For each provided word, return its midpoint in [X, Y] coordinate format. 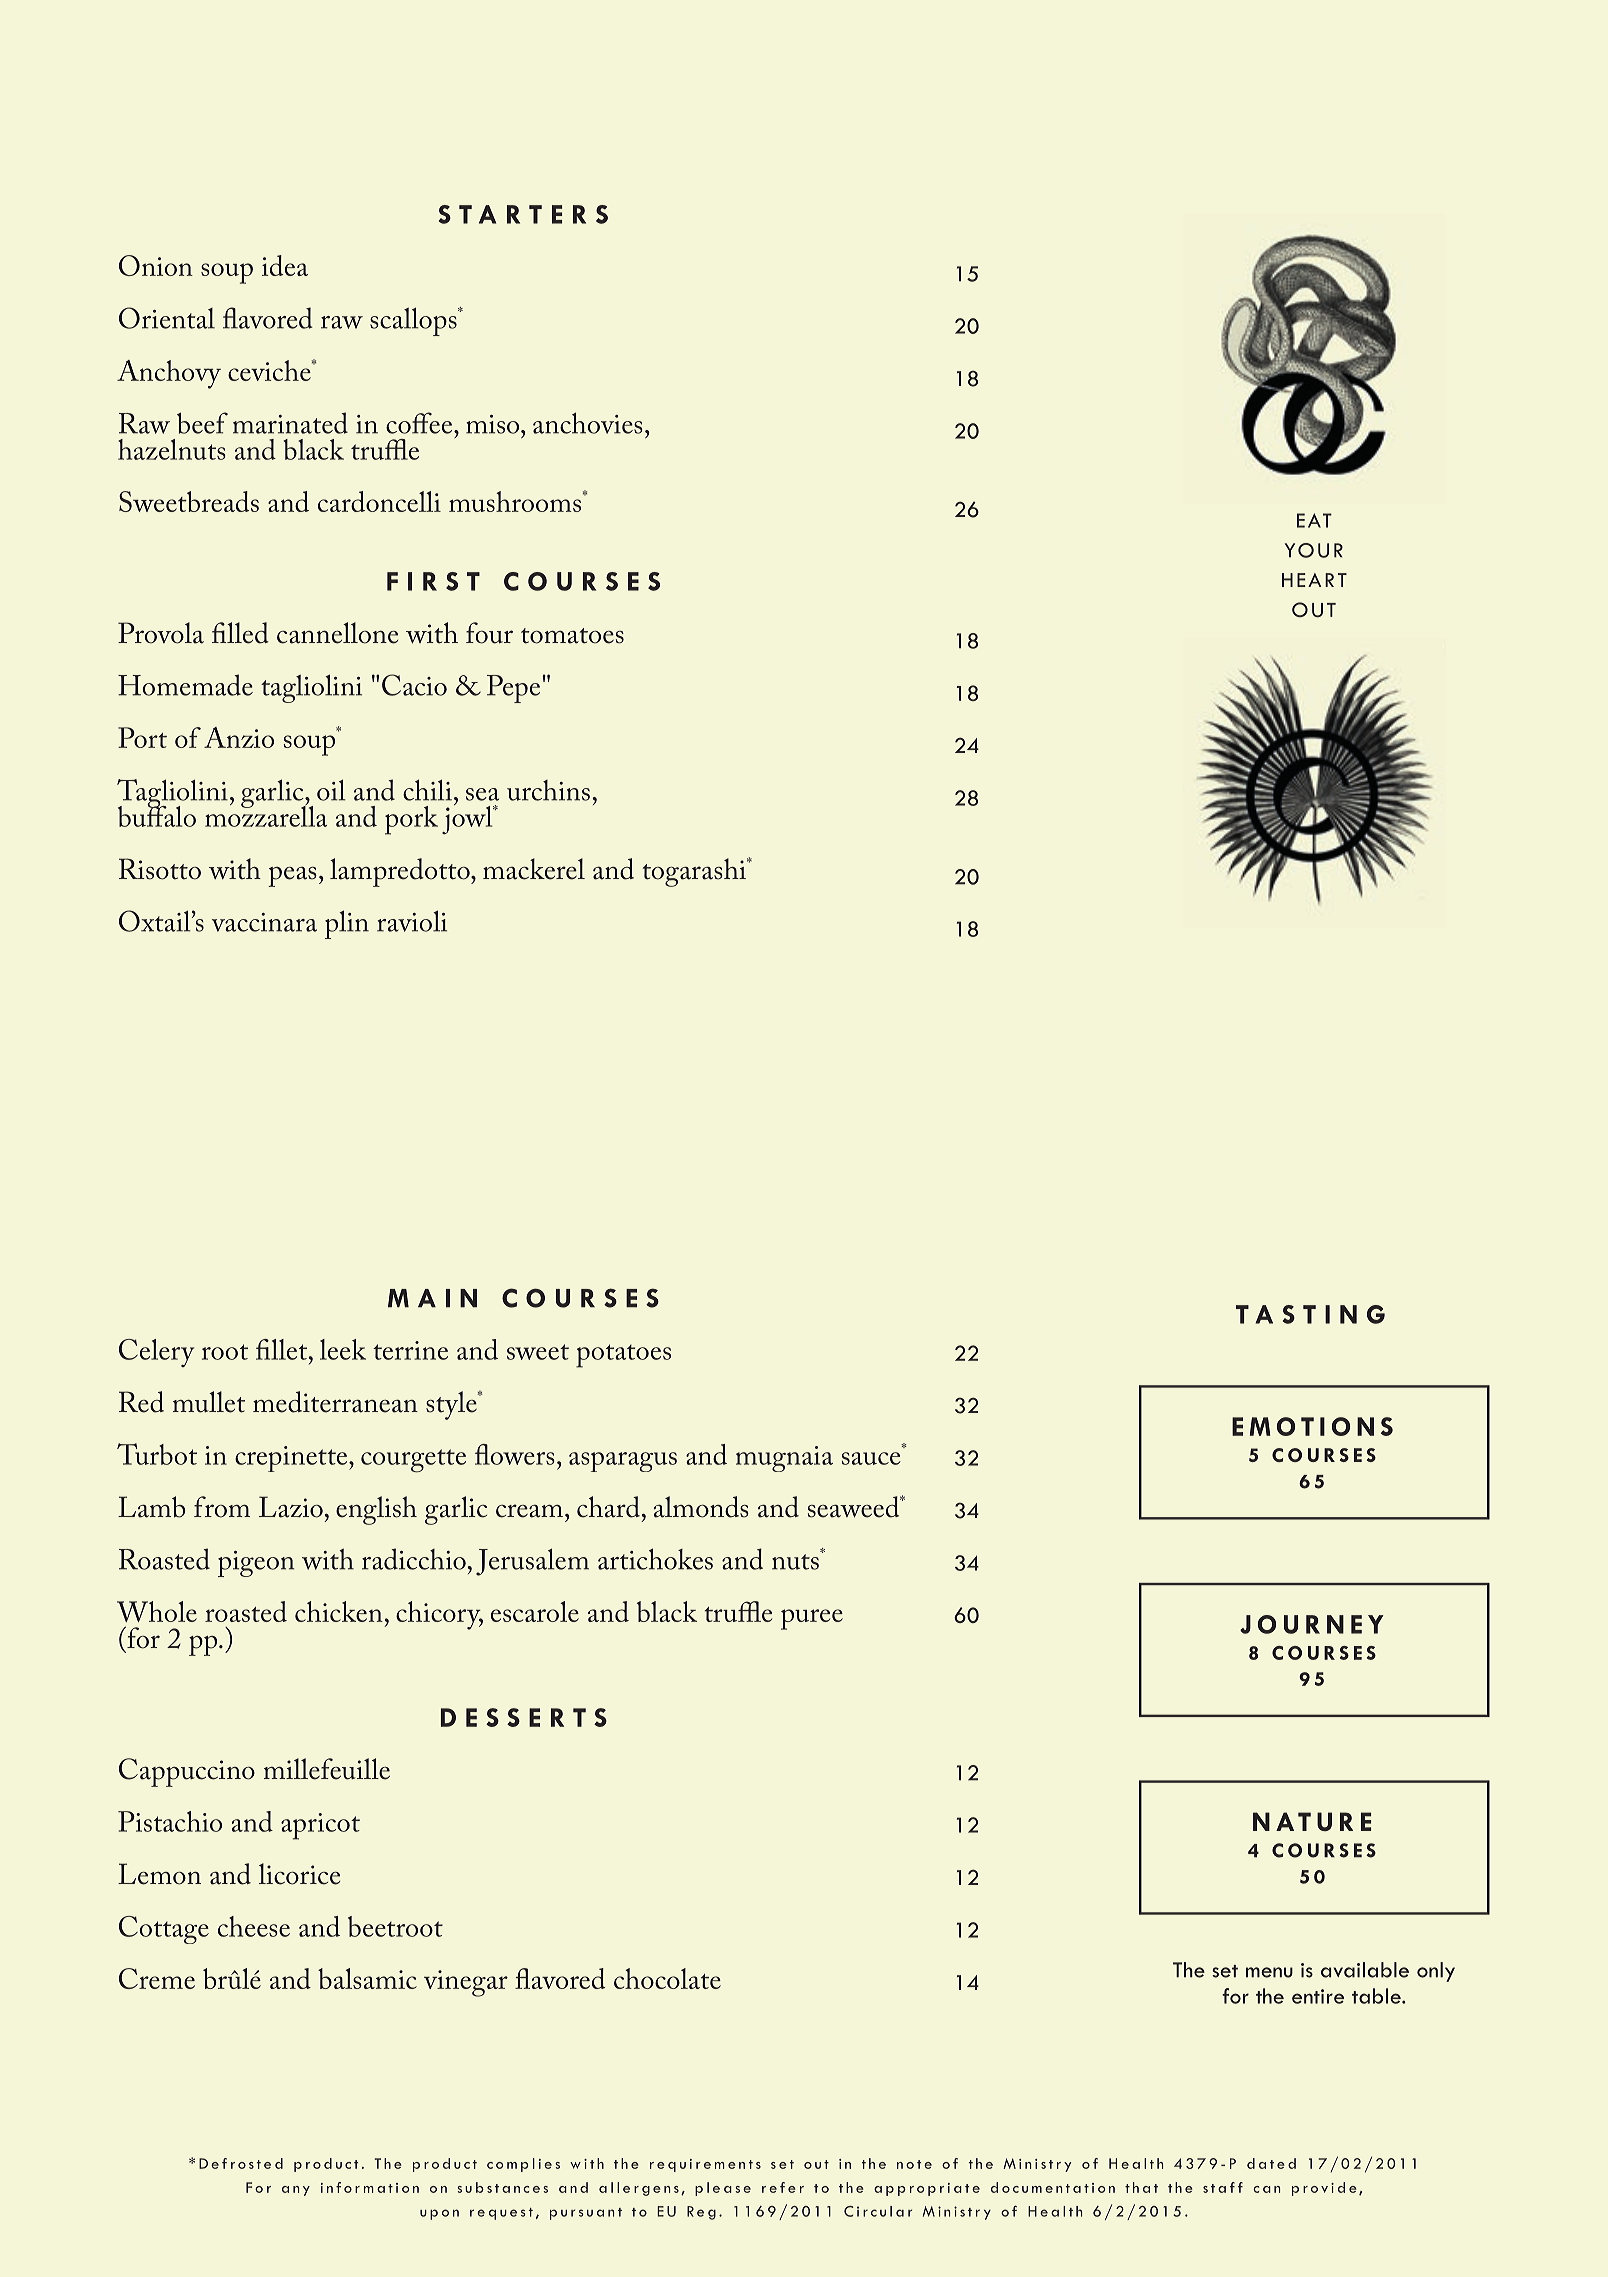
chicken [339, 1611]
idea [285, 265]
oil [331, 790]
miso [494, 424]
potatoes [623, 1356]
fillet [283, 1349]
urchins [548, 790]
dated [1271, 2163]
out [816, 2164]
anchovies [588, 423]
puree [812, 1619]
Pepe [515, 689]
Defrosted [241, 2163]
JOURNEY [1312, 1624]
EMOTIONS [1312, 1426]
